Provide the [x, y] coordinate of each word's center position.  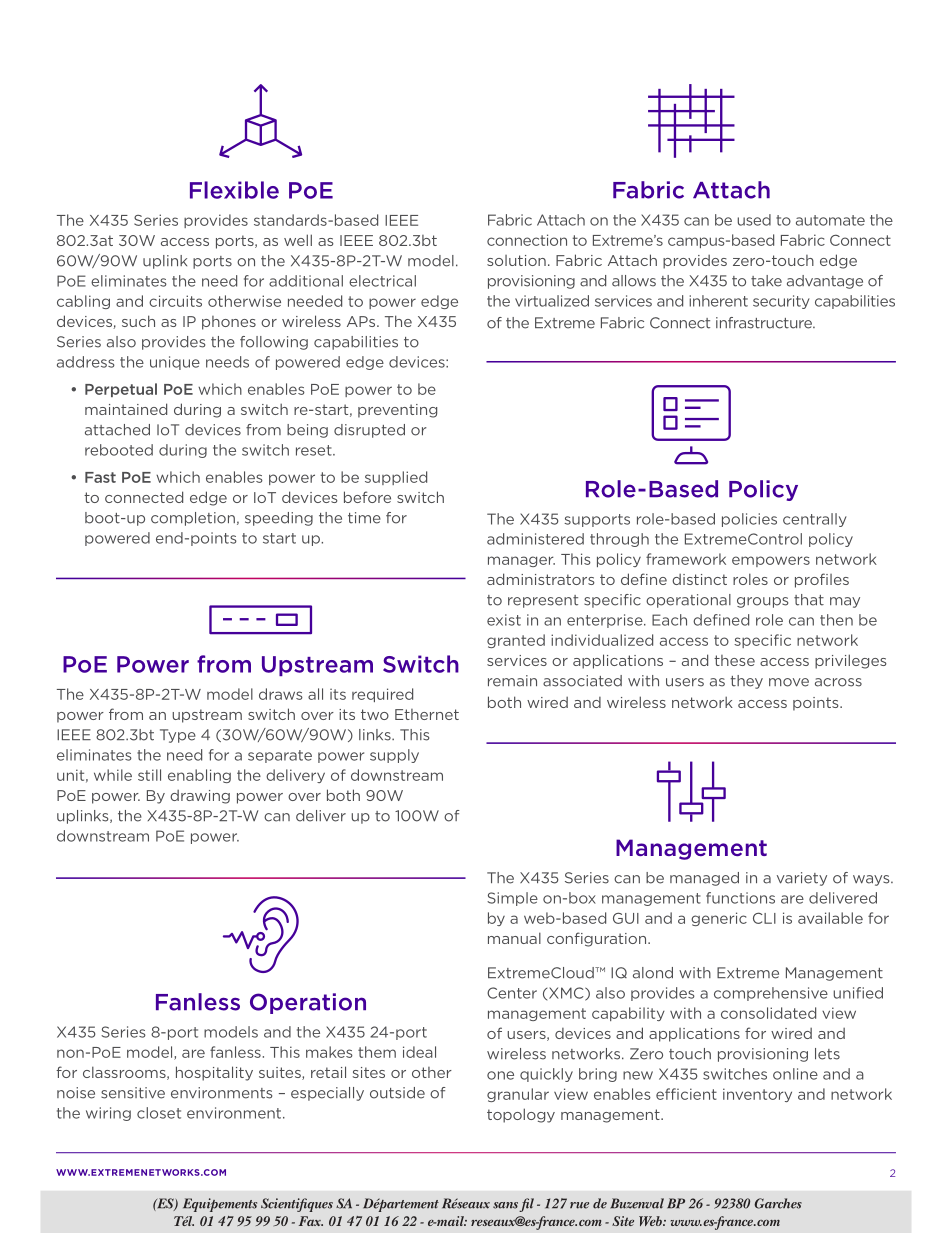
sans [505, 1205]
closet [159, 1113]
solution [516, 260]
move [789, 682]
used [754, 220]
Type [178, 736]
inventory [757, 1095]
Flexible [234, 190]
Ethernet [427, 714]
